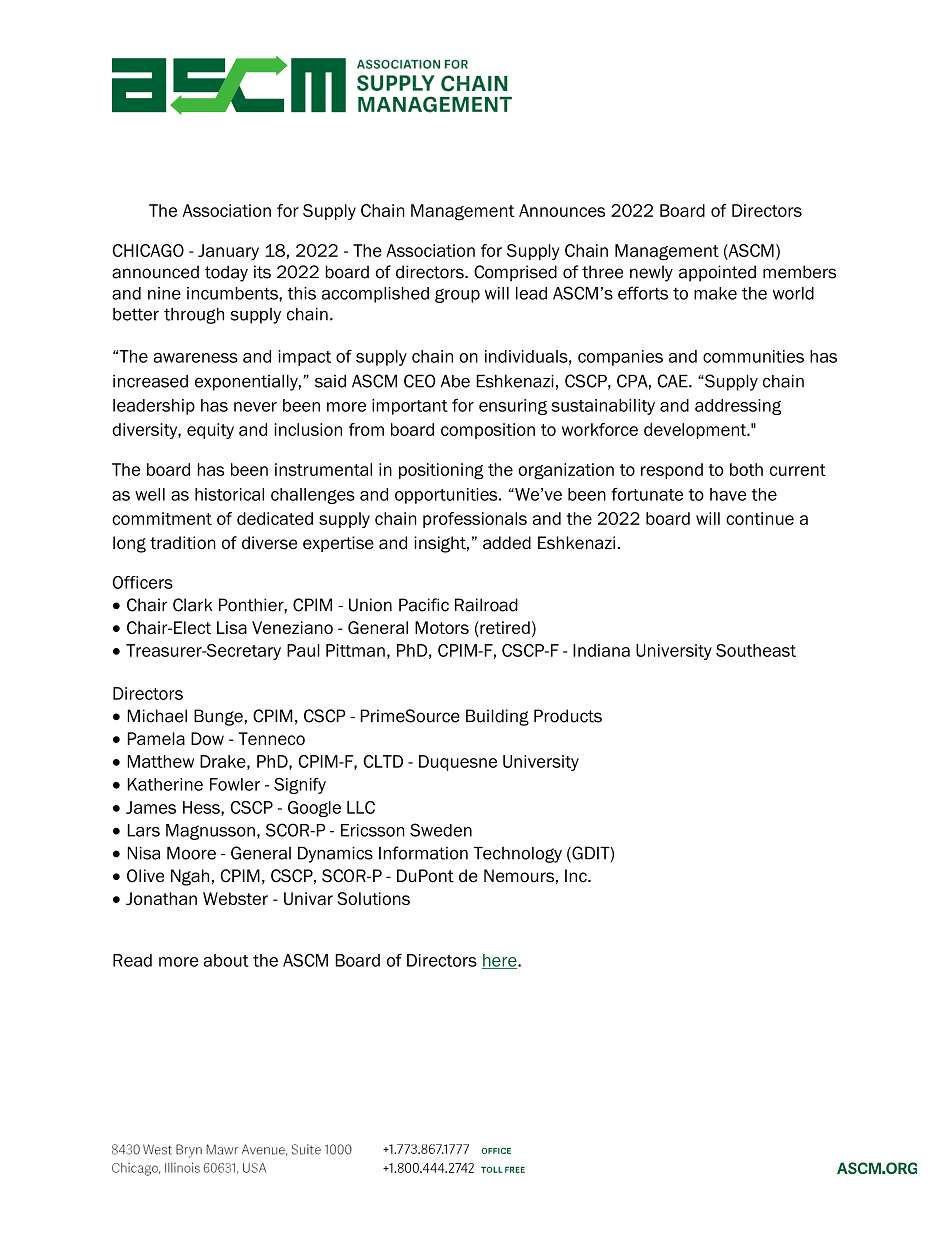  I want to click on Clark, so click(193, 605).
